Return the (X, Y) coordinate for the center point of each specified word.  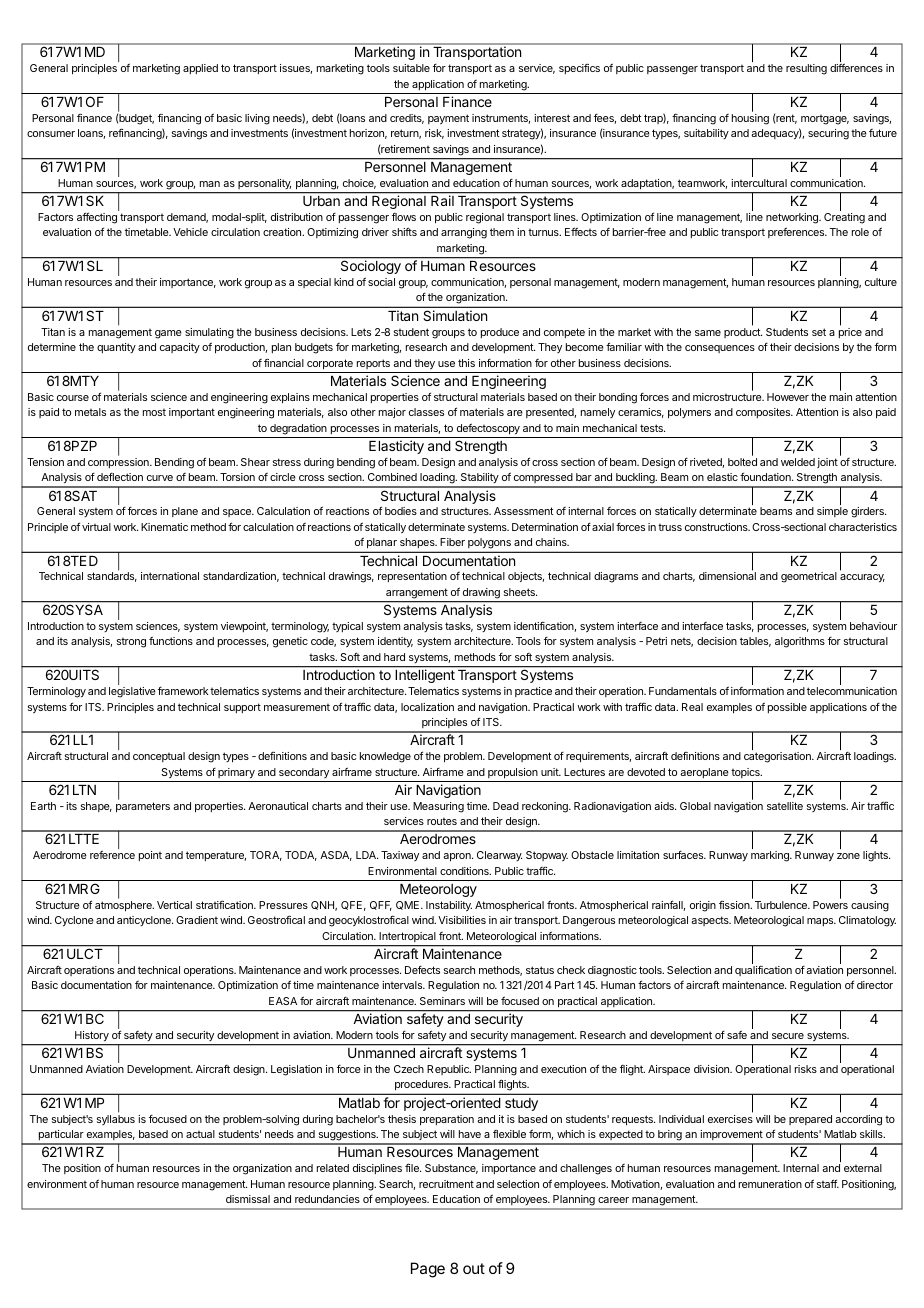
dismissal (248, 1199)
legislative (132, 692)
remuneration (770, 1184)
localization (427, 707)
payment (448, 119)
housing (750, 119)
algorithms (800, 642)
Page (428, 1270)
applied (200, 69)
